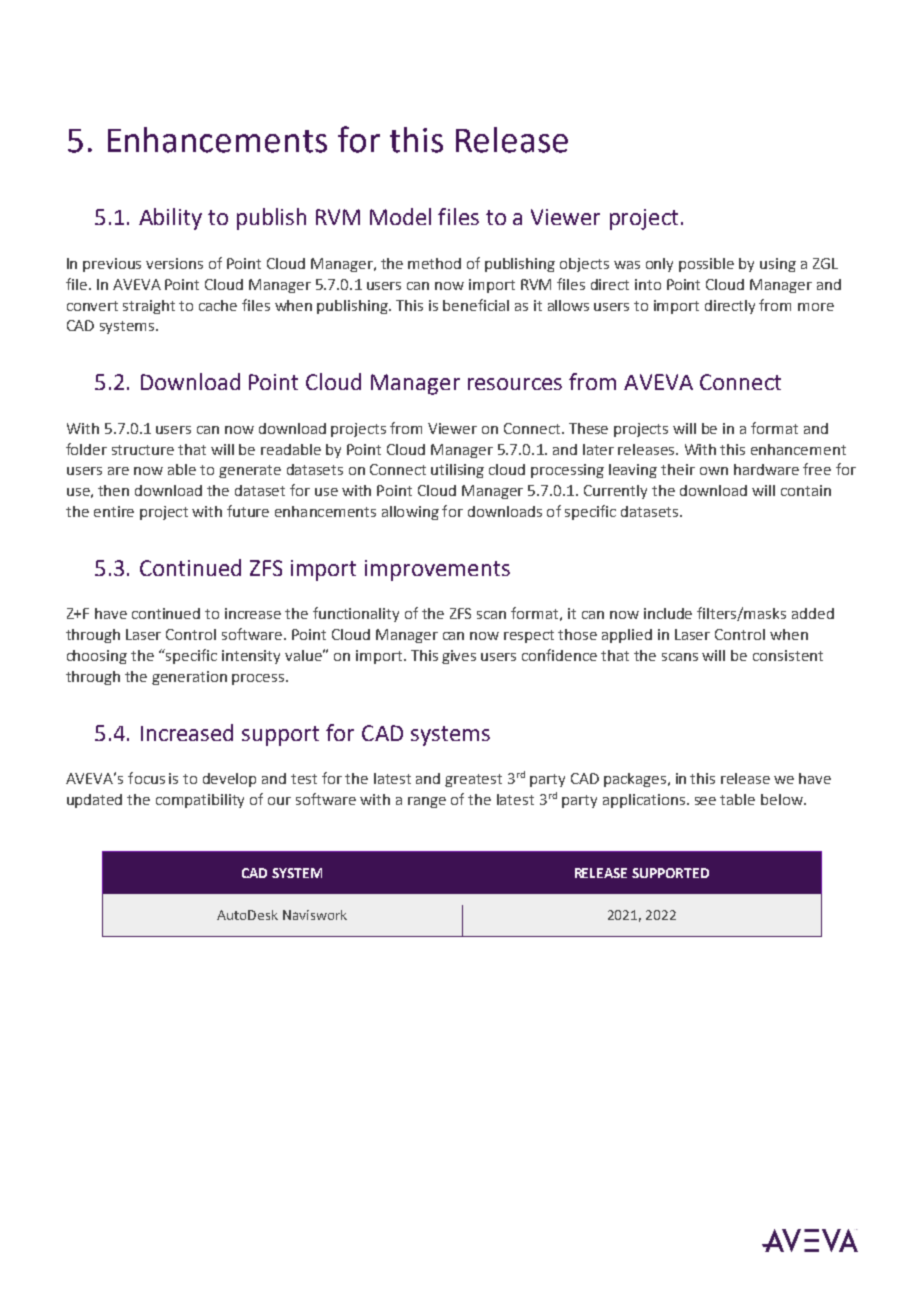 Image resolution: width=924 pixels, height=1308 pixels. I want to click on focus, so click(146, 778).
